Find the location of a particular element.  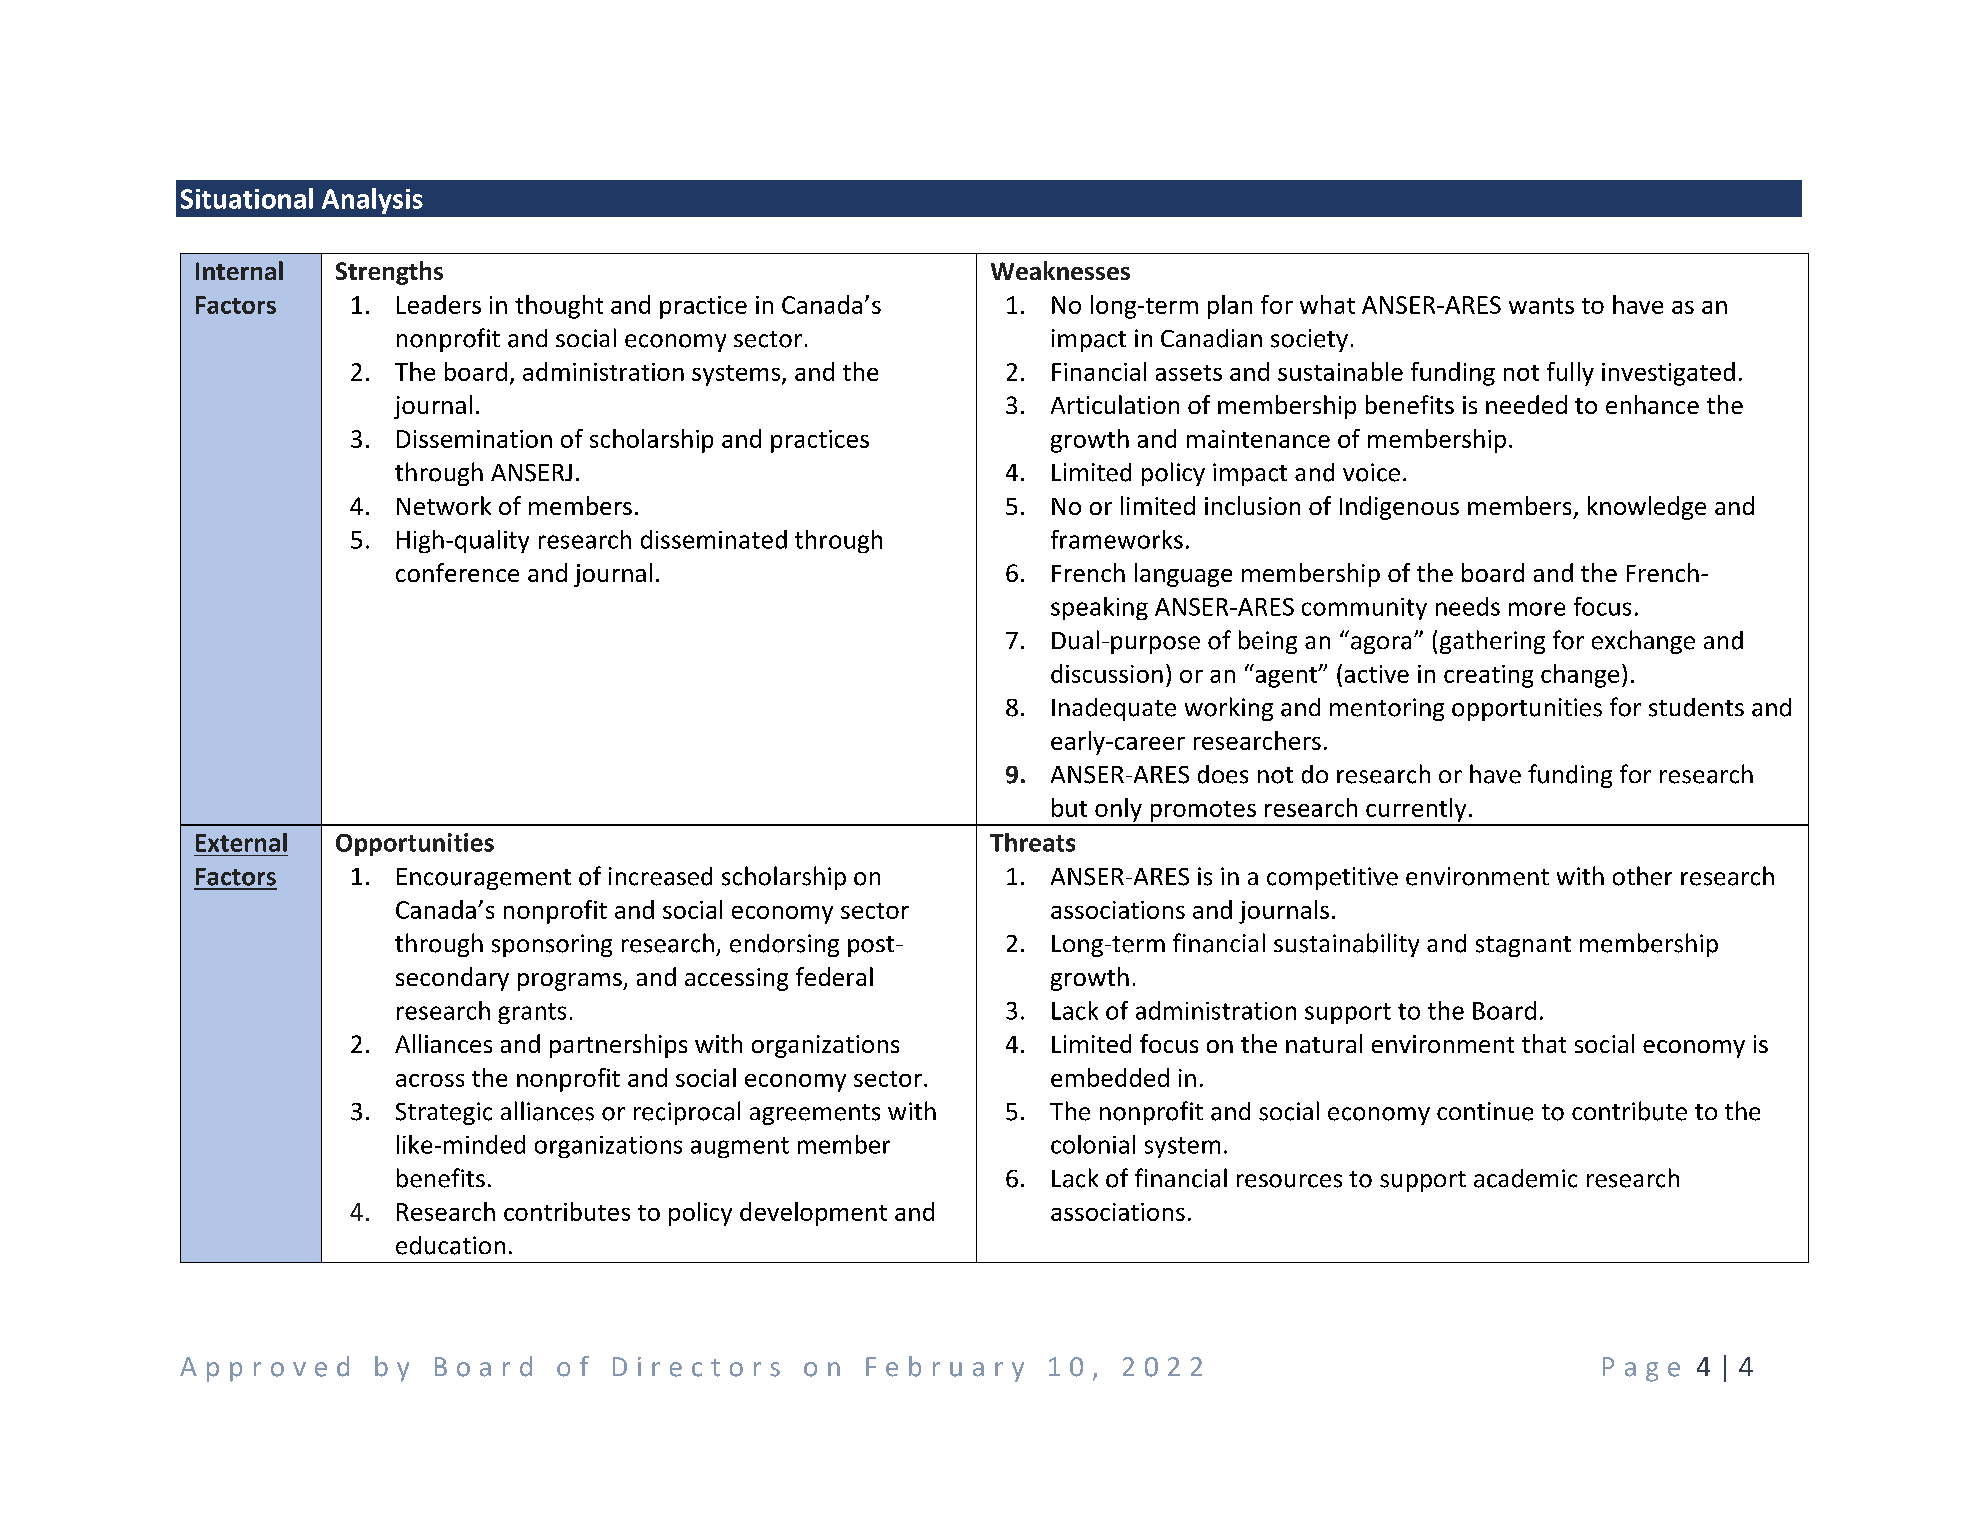

other is located at coordinates (1642, 876).
